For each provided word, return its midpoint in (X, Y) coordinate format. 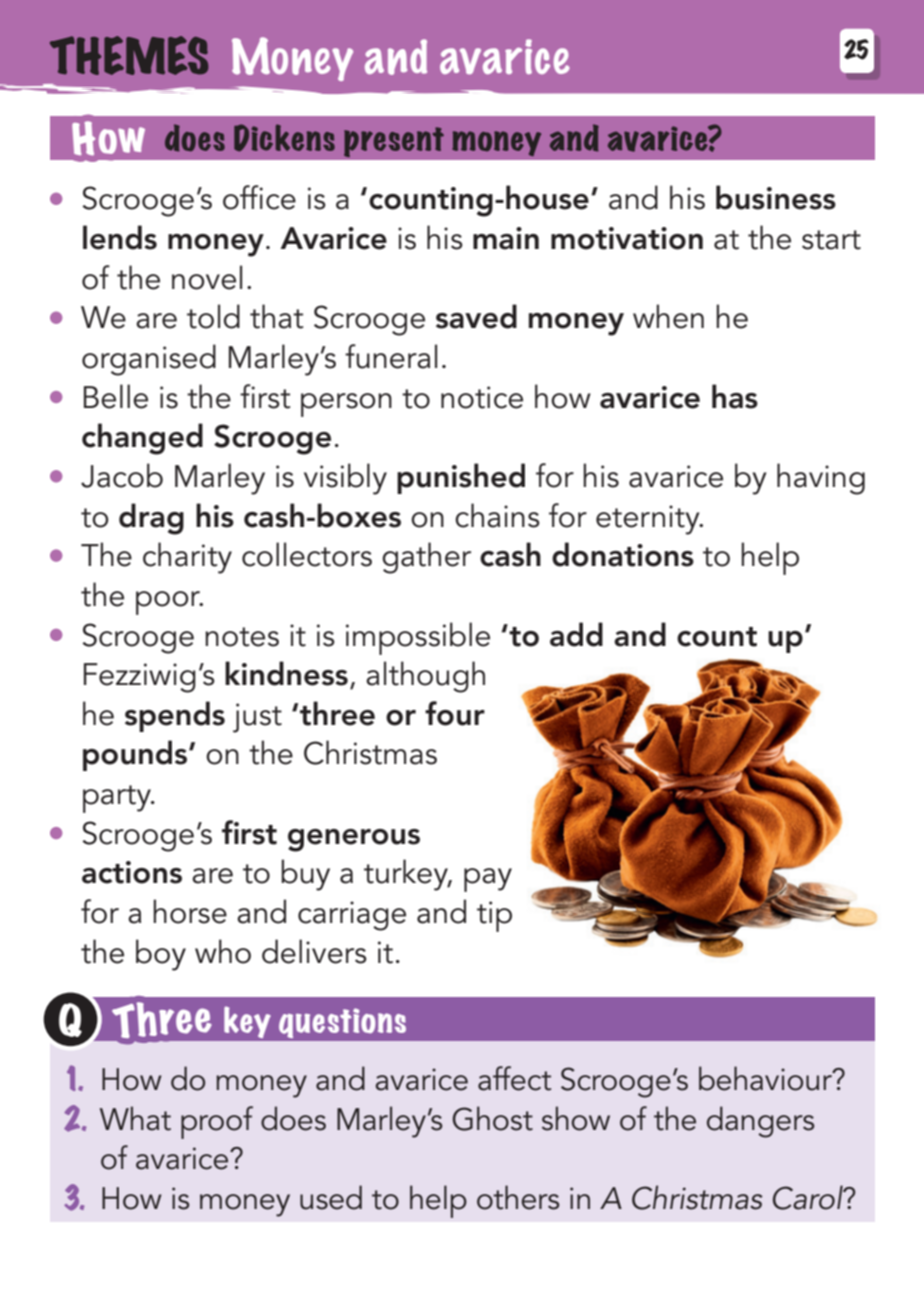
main (506, 238)
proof (217, 1122)
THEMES (129, 55)
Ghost (492, 1118)
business (776, 197)
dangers (760, 1122)
